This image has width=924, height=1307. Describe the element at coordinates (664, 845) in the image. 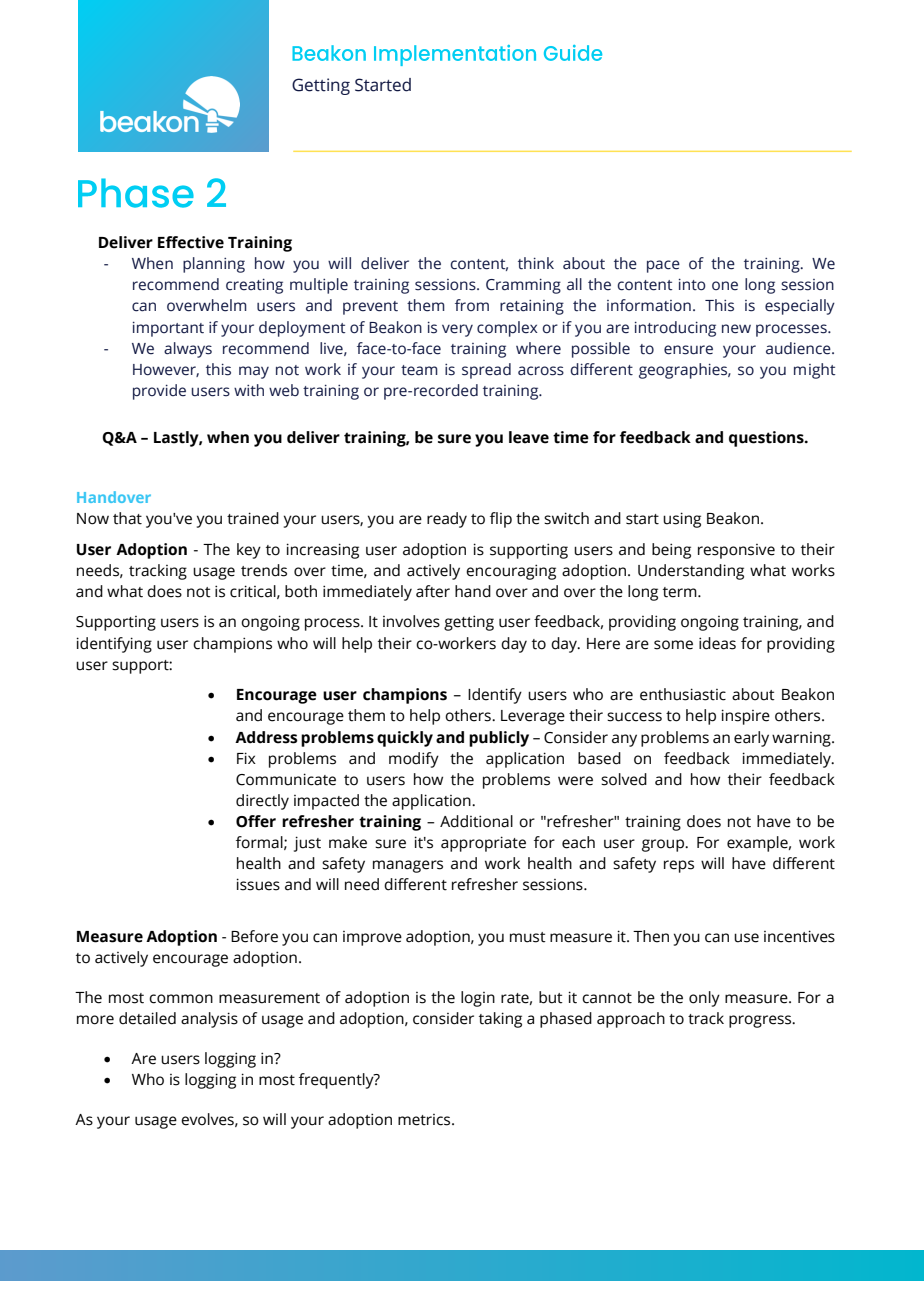

I see `group` at that location.
